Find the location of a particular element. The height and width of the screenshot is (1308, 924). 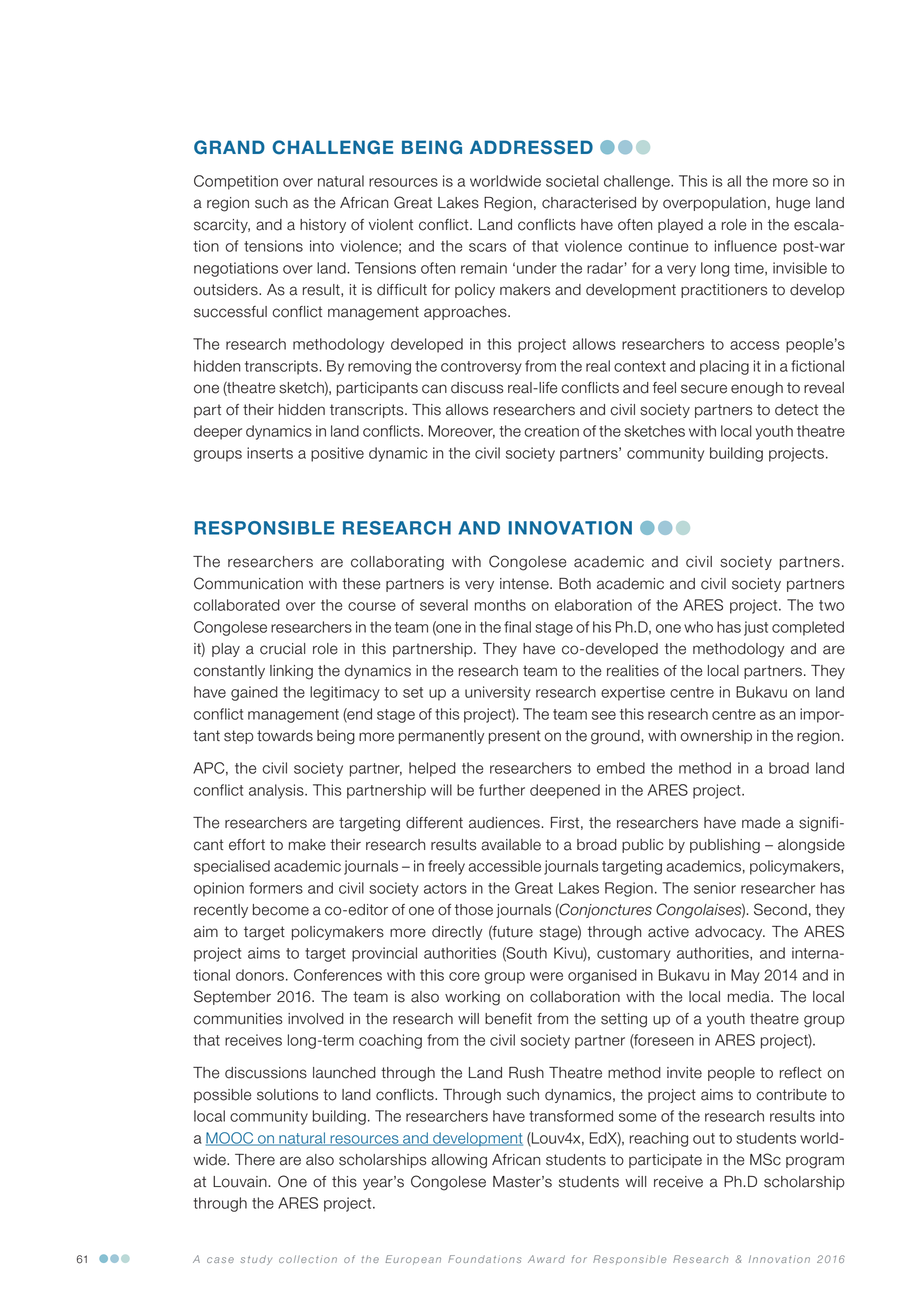

inserts is located at coordinates (270, 453).
